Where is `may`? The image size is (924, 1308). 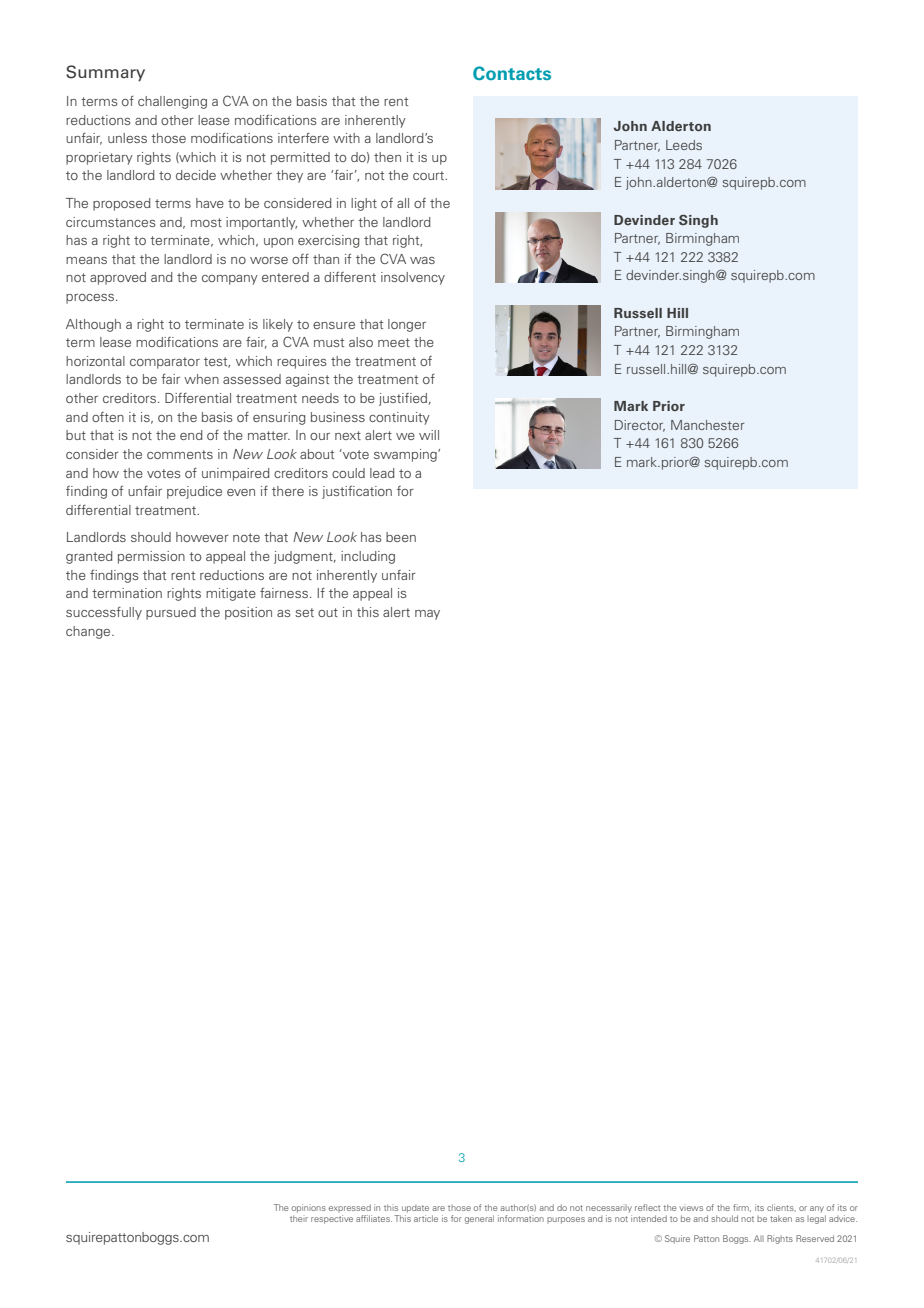 may is located at coordinates (427, 615).
